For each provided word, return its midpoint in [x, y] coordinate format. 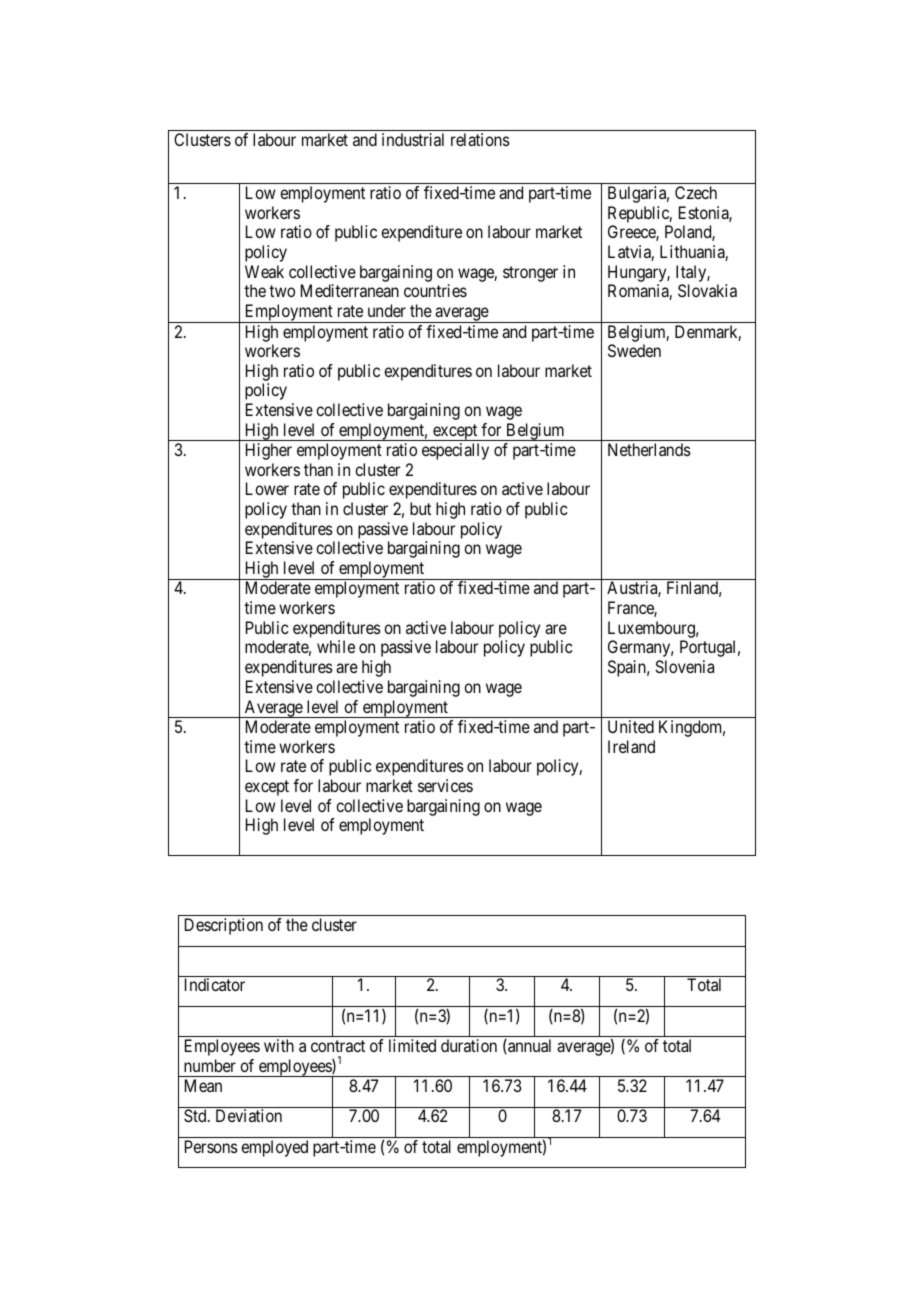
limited [412, 1045]
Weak [264, 271]
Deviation [249, 1115]
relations [480, 139]
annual [528, 1046]
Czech [696, 192]
